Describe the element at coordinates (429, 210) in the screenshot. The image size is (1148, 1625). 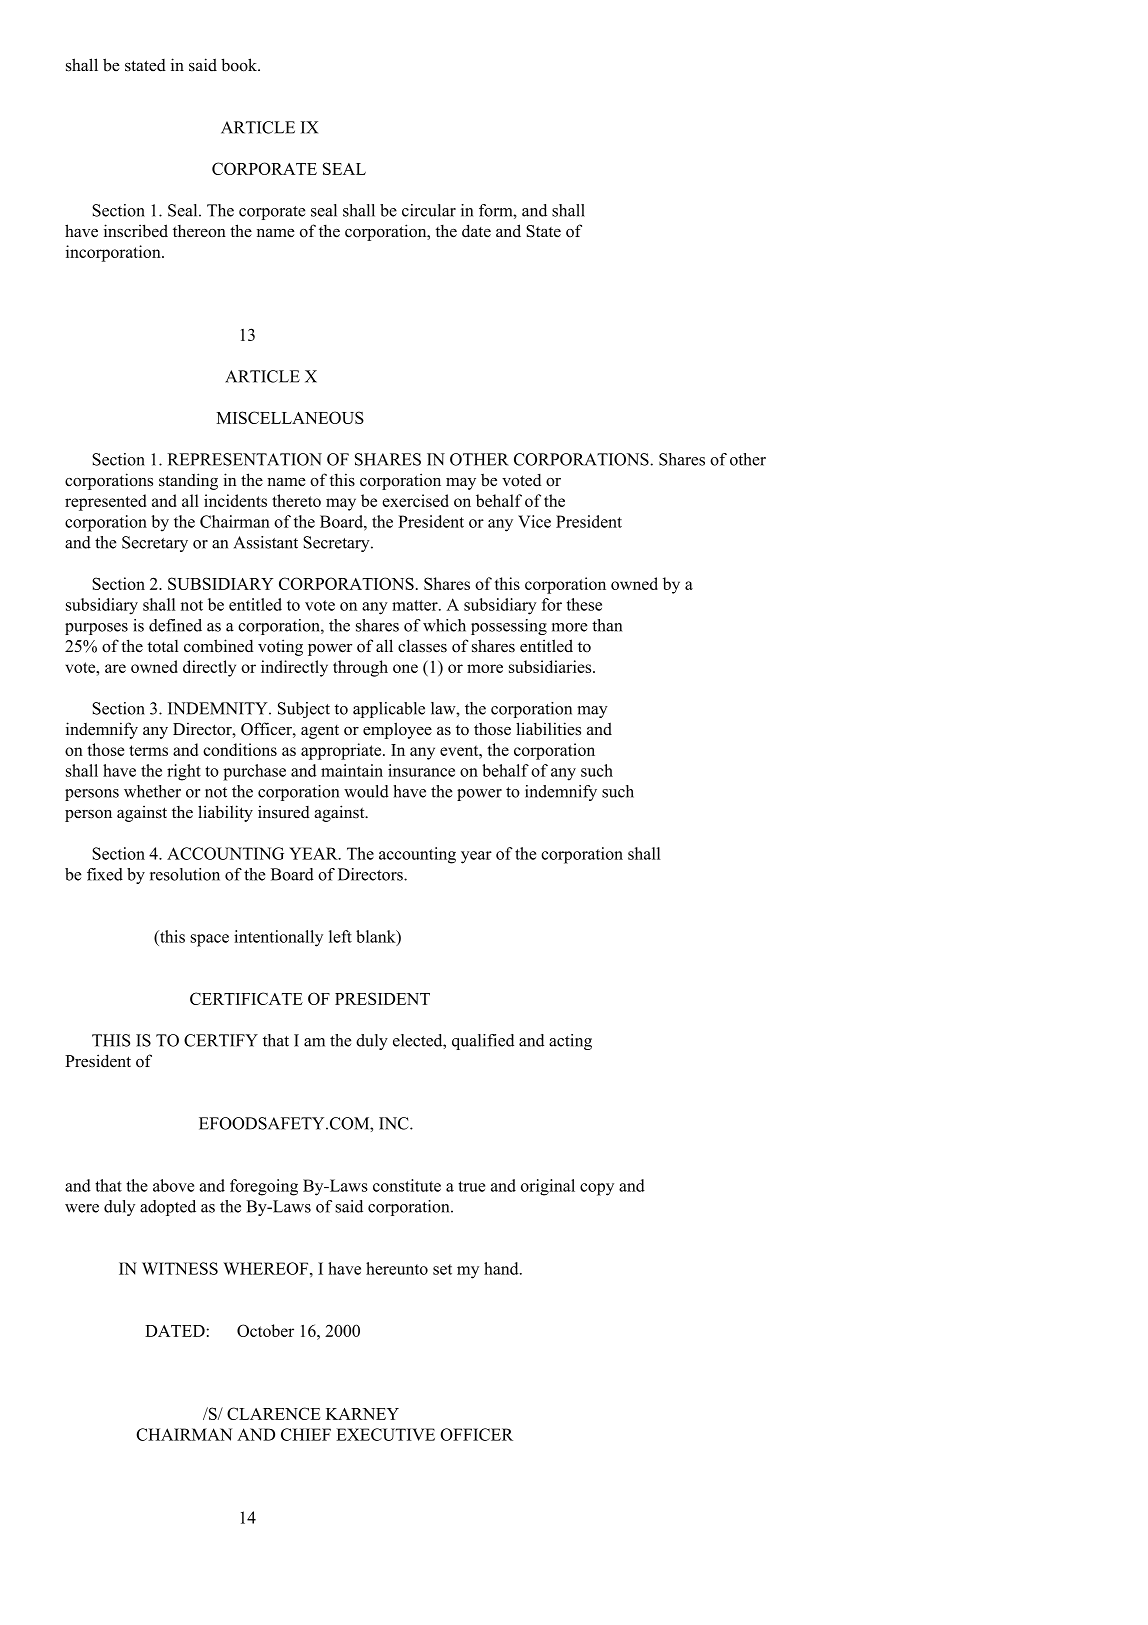
I see `circular` at that location.
